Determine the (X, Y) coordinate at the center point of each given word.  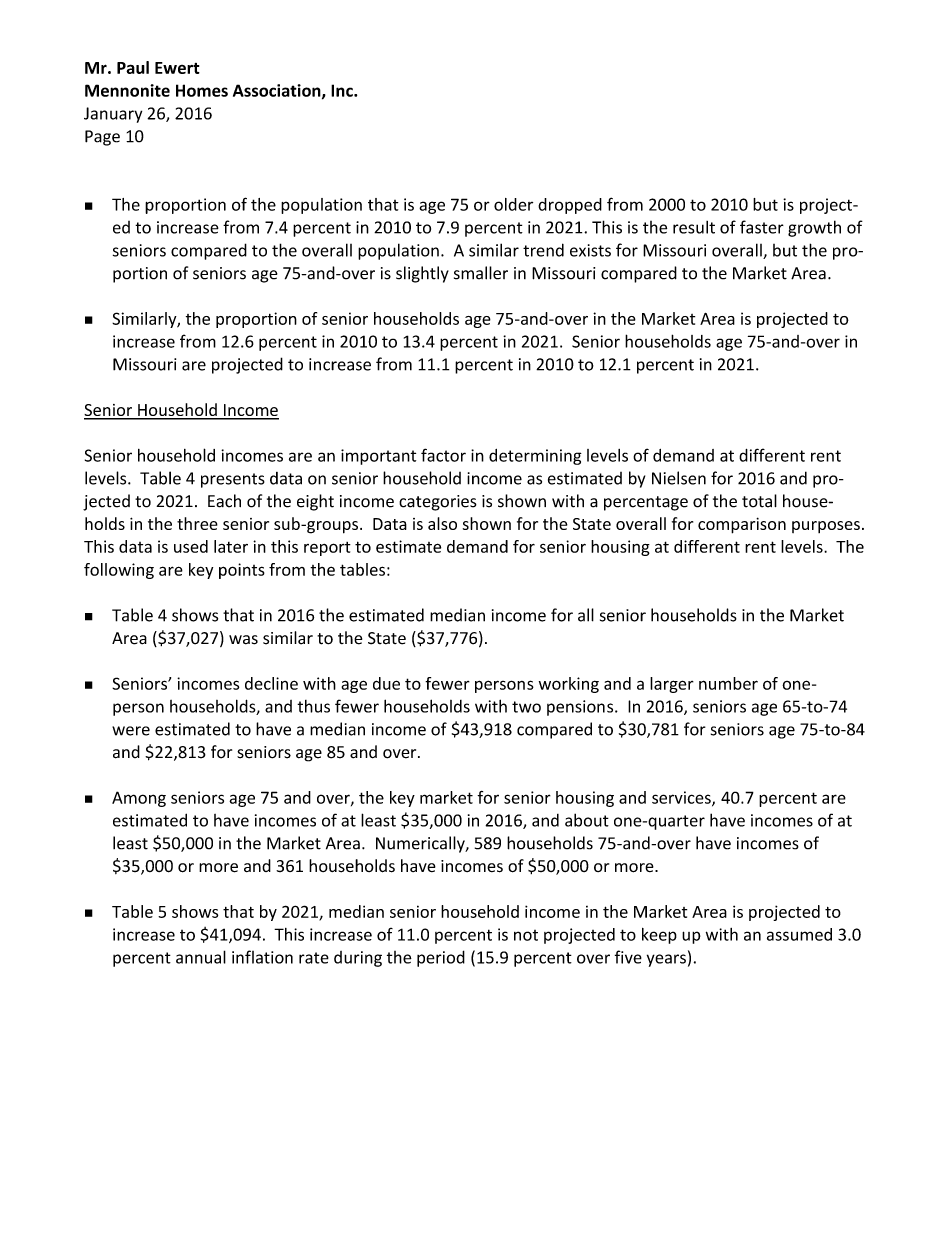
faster (762, 227)
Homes (202, 90)
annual (201, 957)
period (441, 958)
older (513, 204)
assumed (799, 934)
